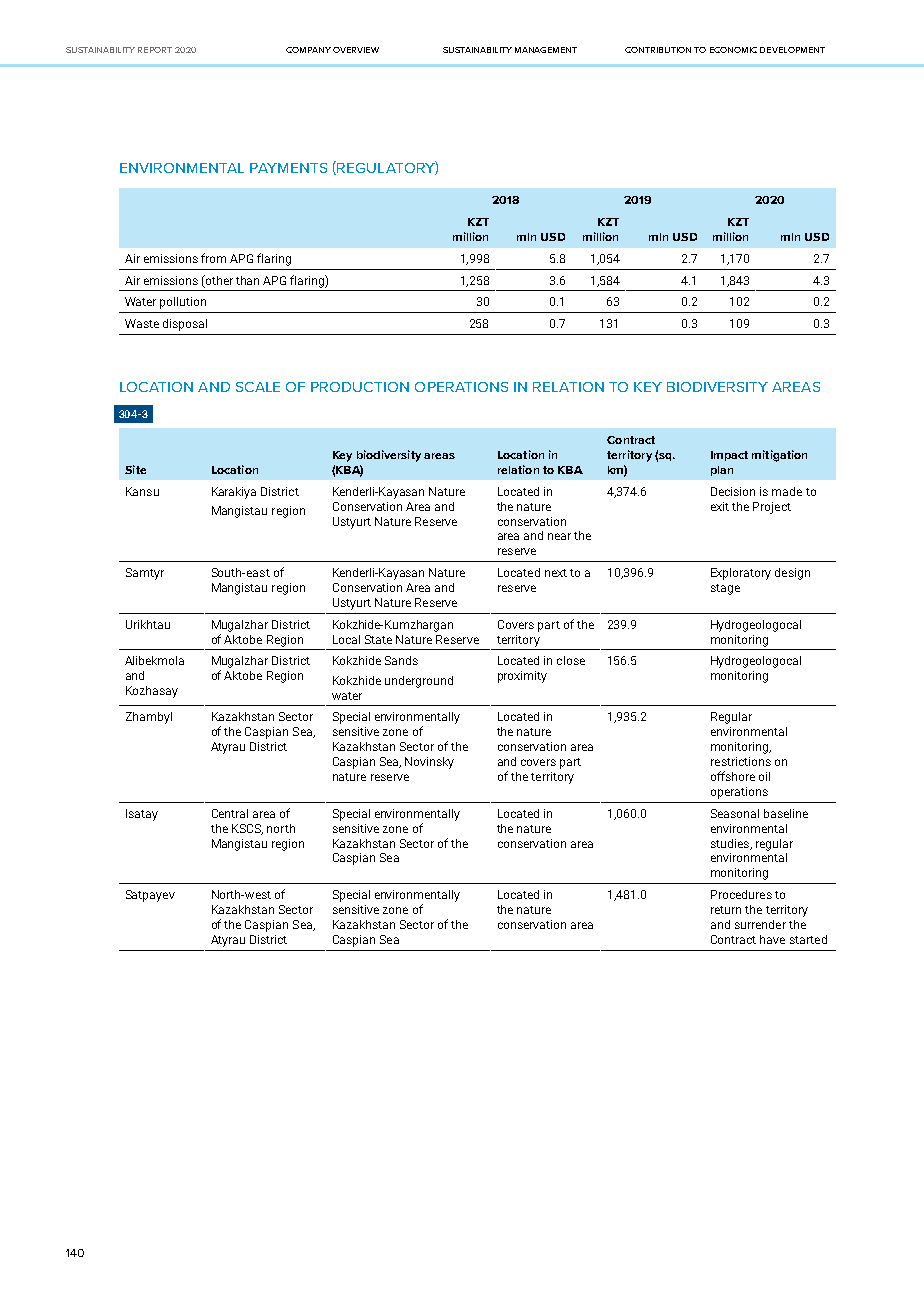 Image resolution: width=924 pixels, height=1308 pixels. Describe the element at coordinates (155, 50) in the screenshot. I see `REPORT` at that location.
